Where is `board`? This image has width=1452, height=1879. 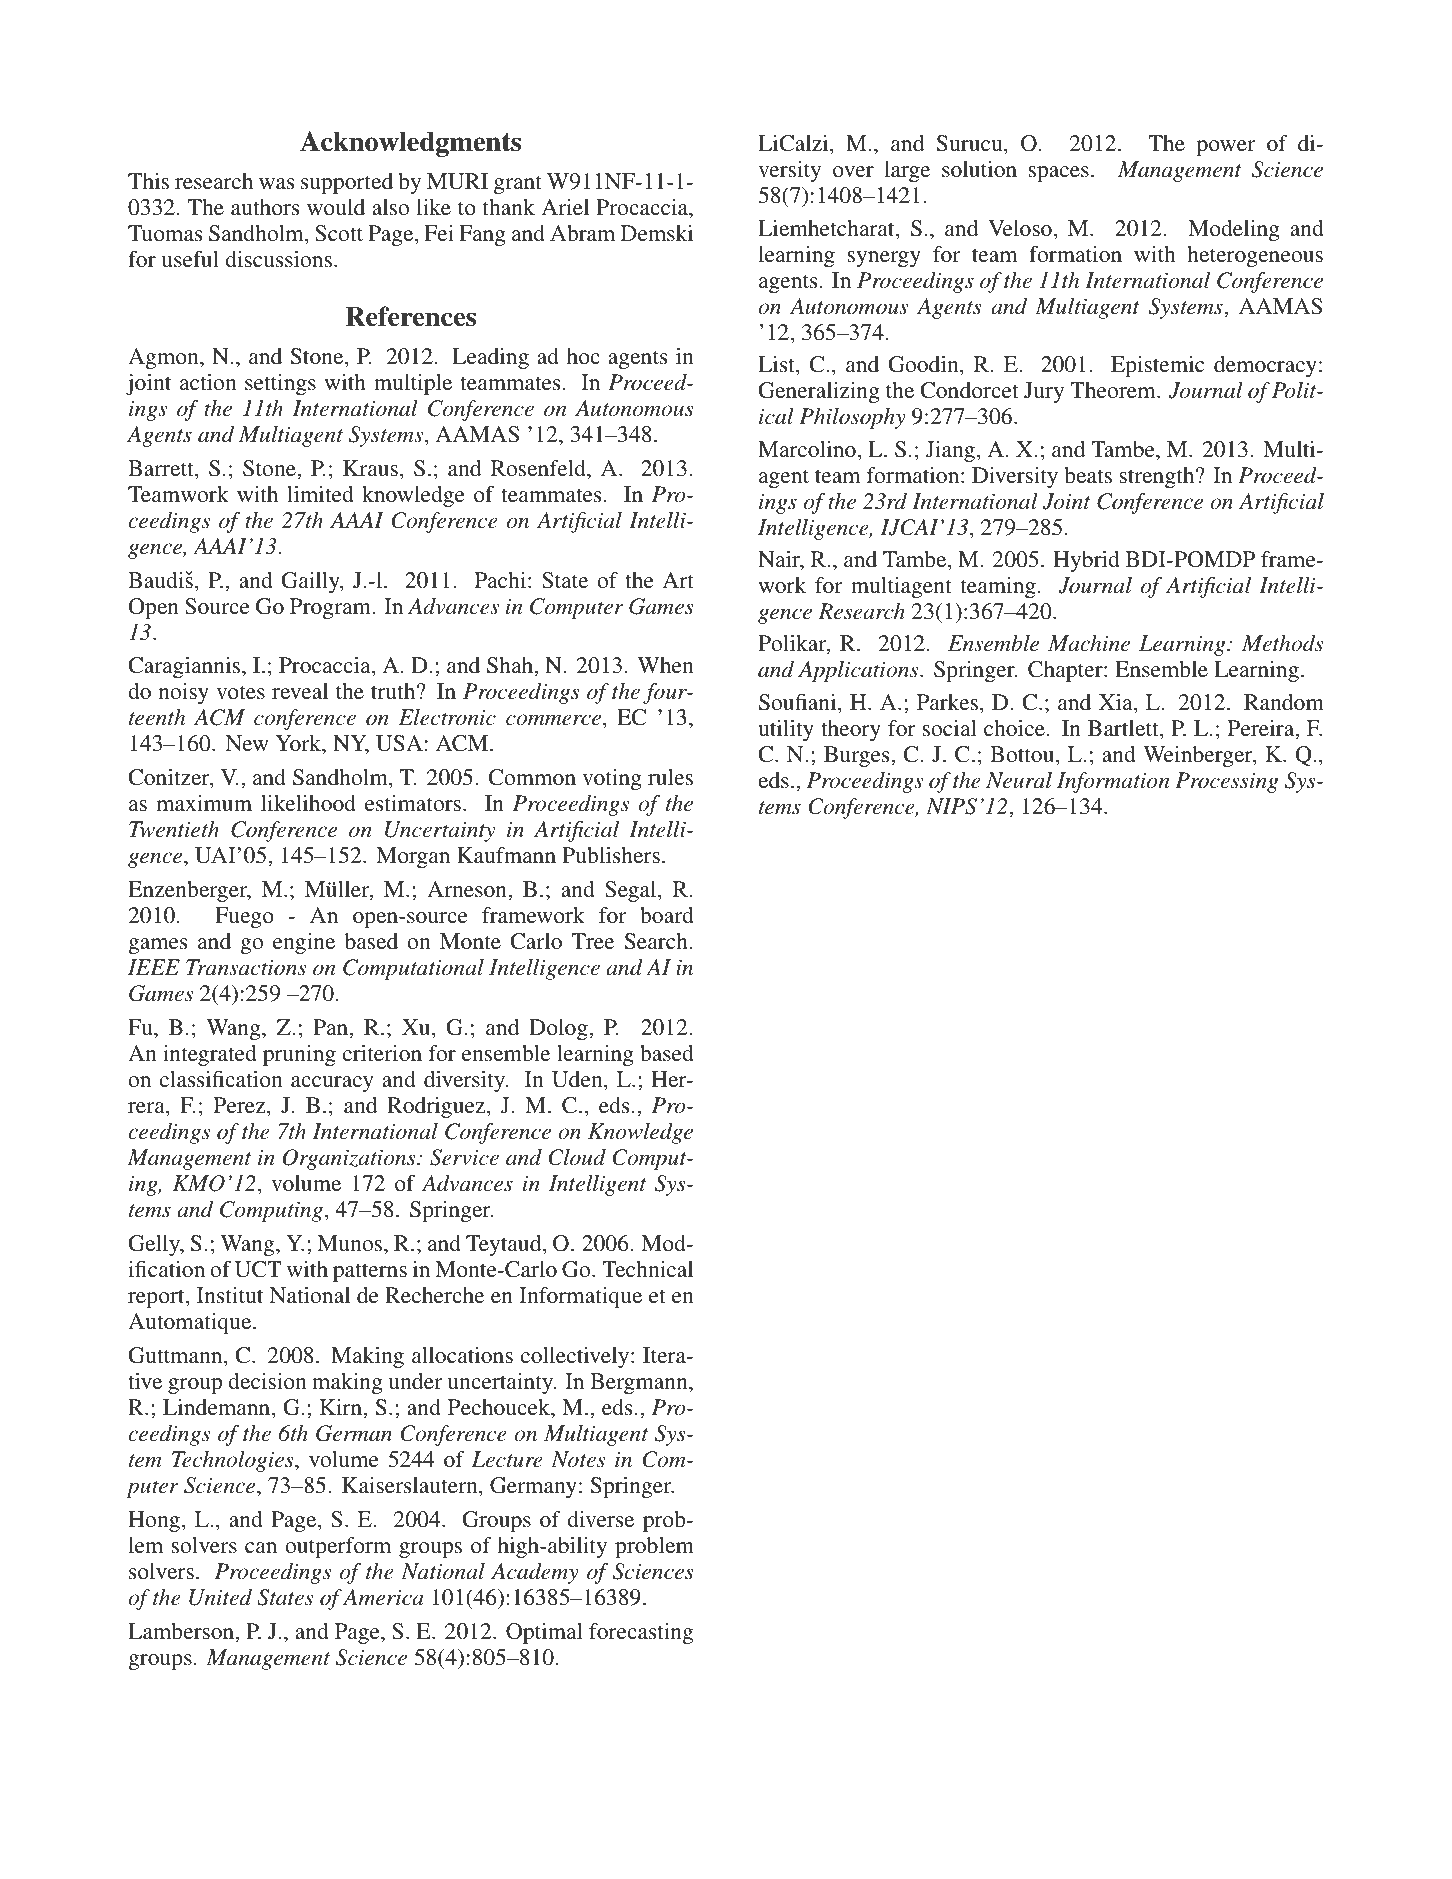 board is located at coordinates (667, 915).
